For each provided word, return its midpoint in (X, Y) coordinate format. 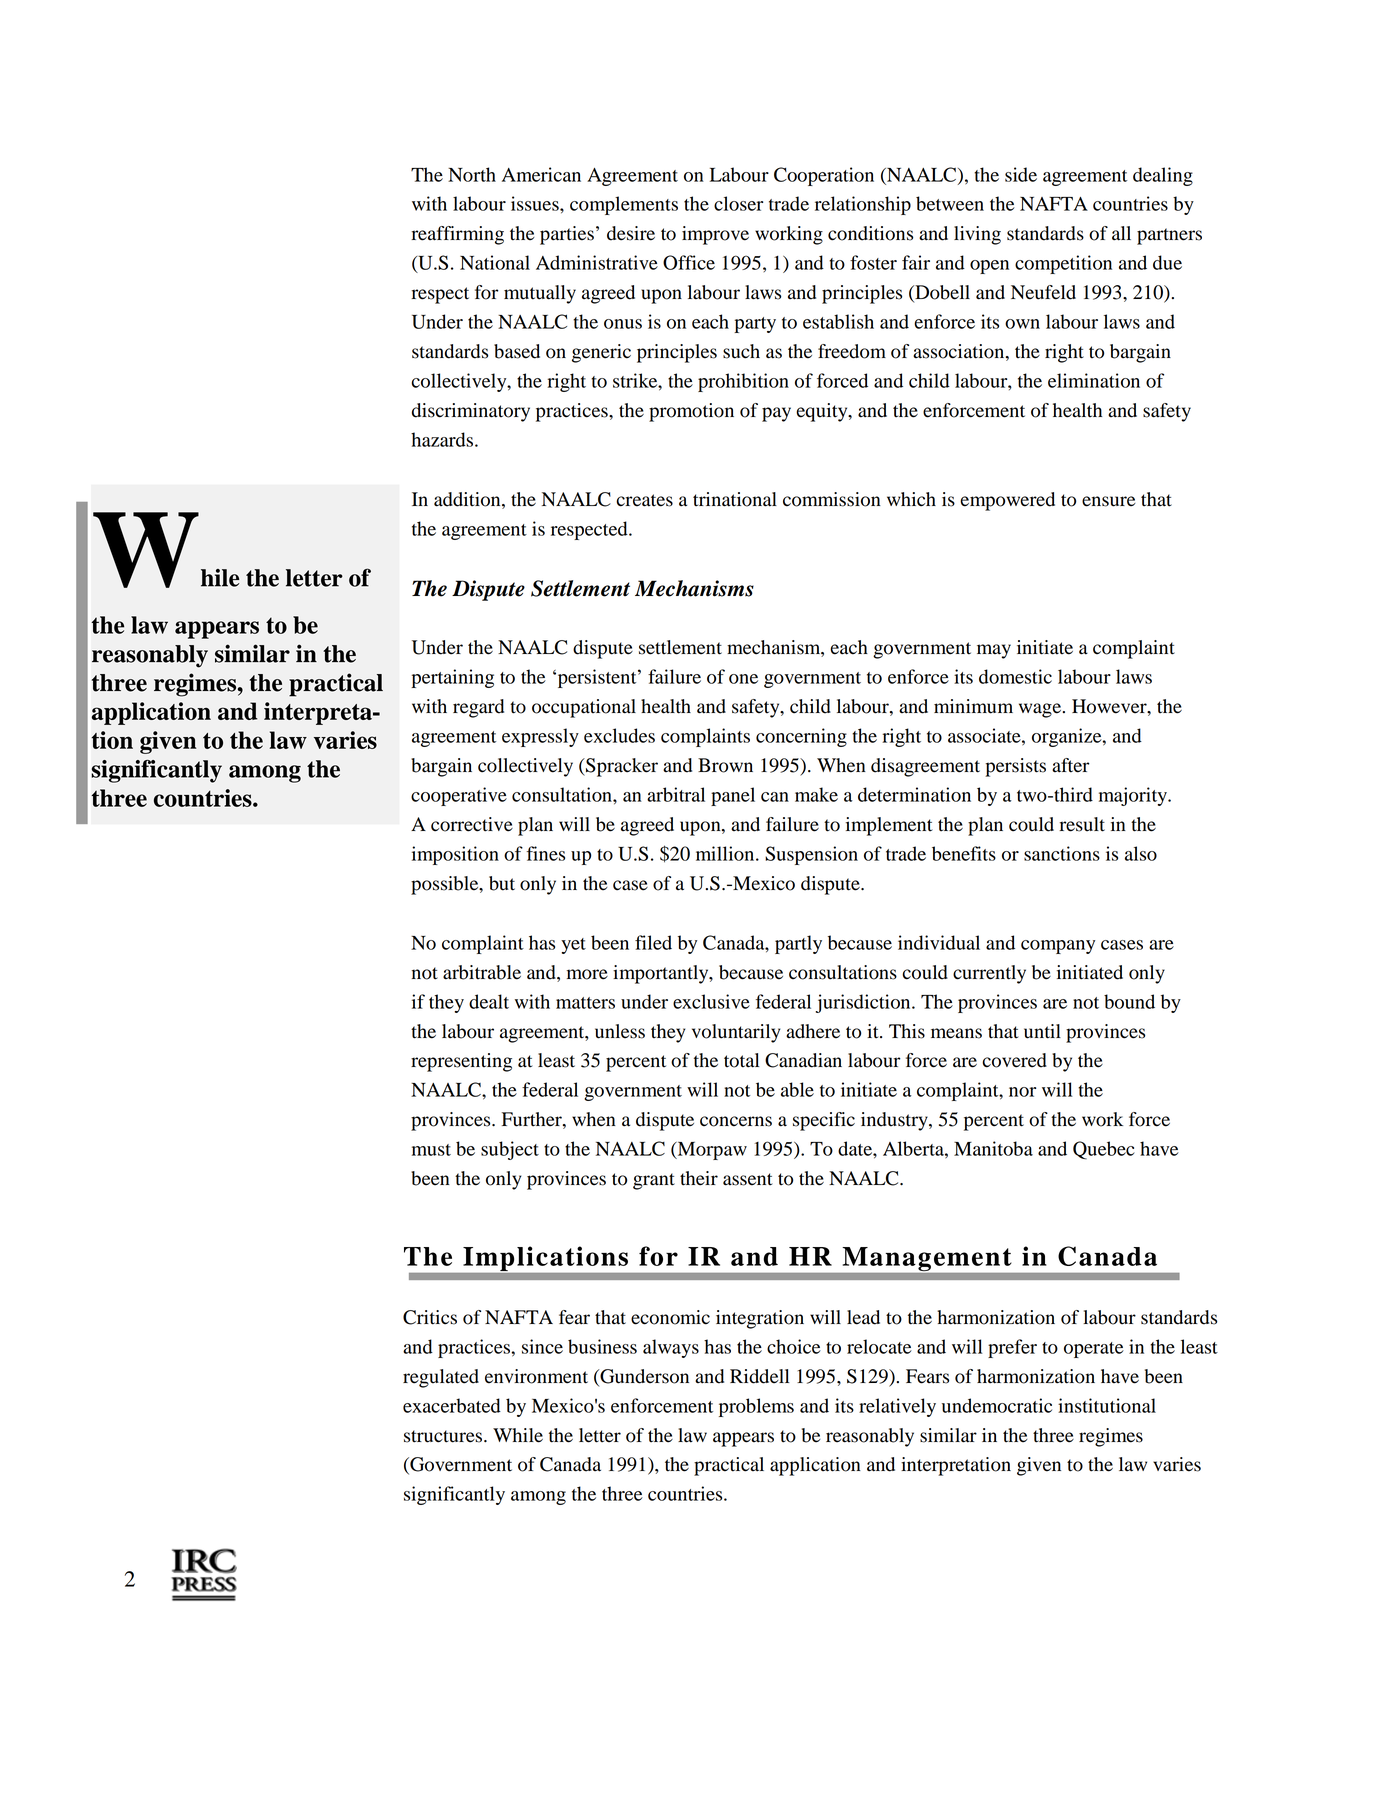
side (1021, 174)
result (1082, 824)
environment (536, 1376)
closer (738, 203)
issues (536, 203)
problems (756, 1407)
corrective (472, 824)
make (816, 794)
